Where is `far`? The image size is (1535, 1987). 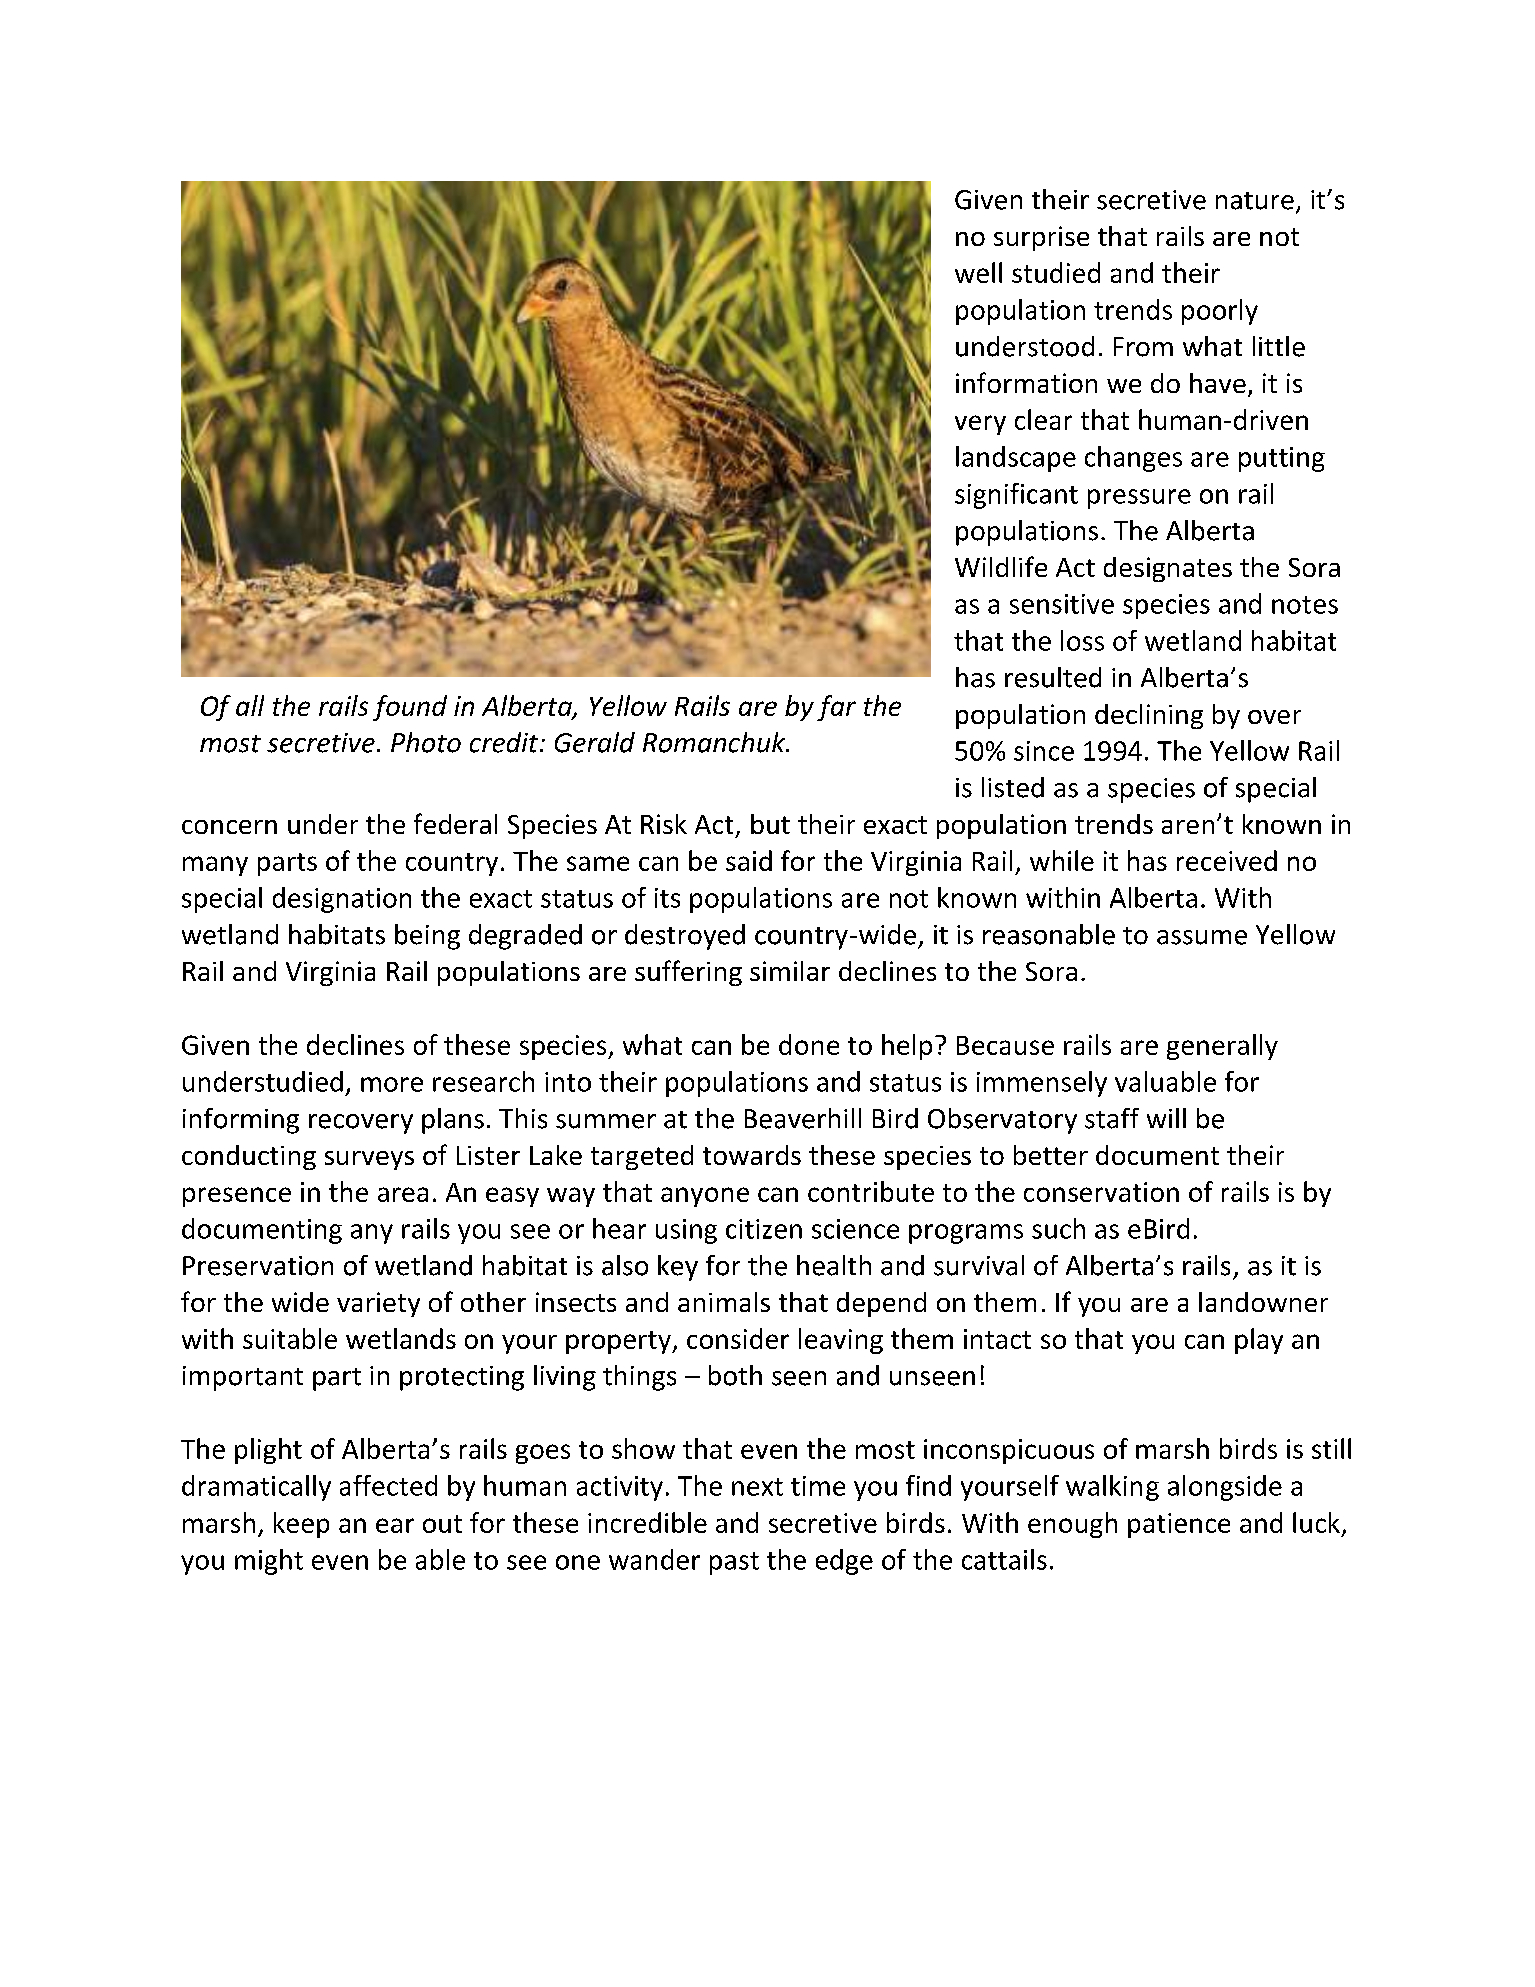 far is located at coordinates (836, 708).
